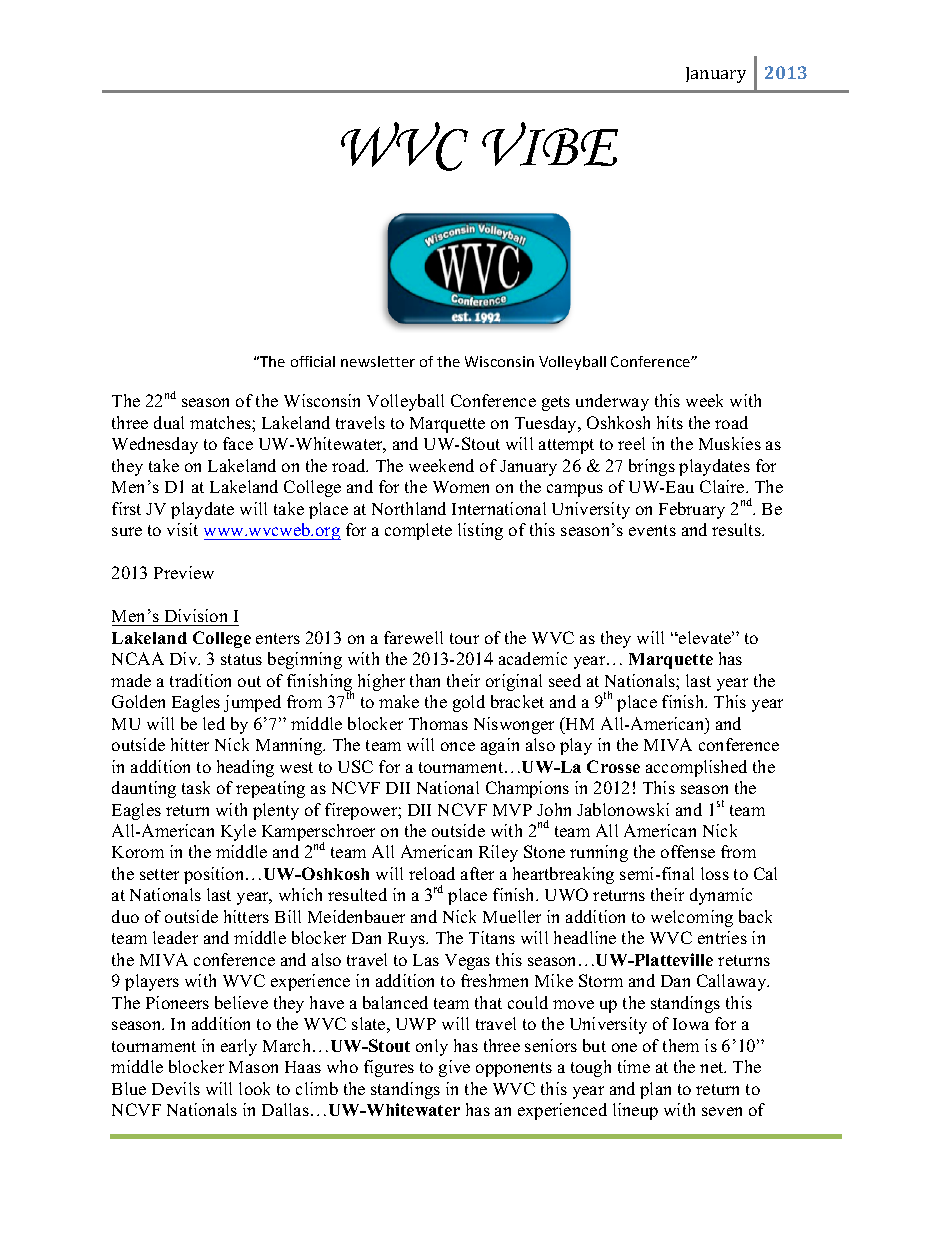 Image resolution: width=952 pixels, height=1233 pixels. What do you see at coordinates (612, 402) in the image?
I see `underway` at bounding box center [612, 402].
